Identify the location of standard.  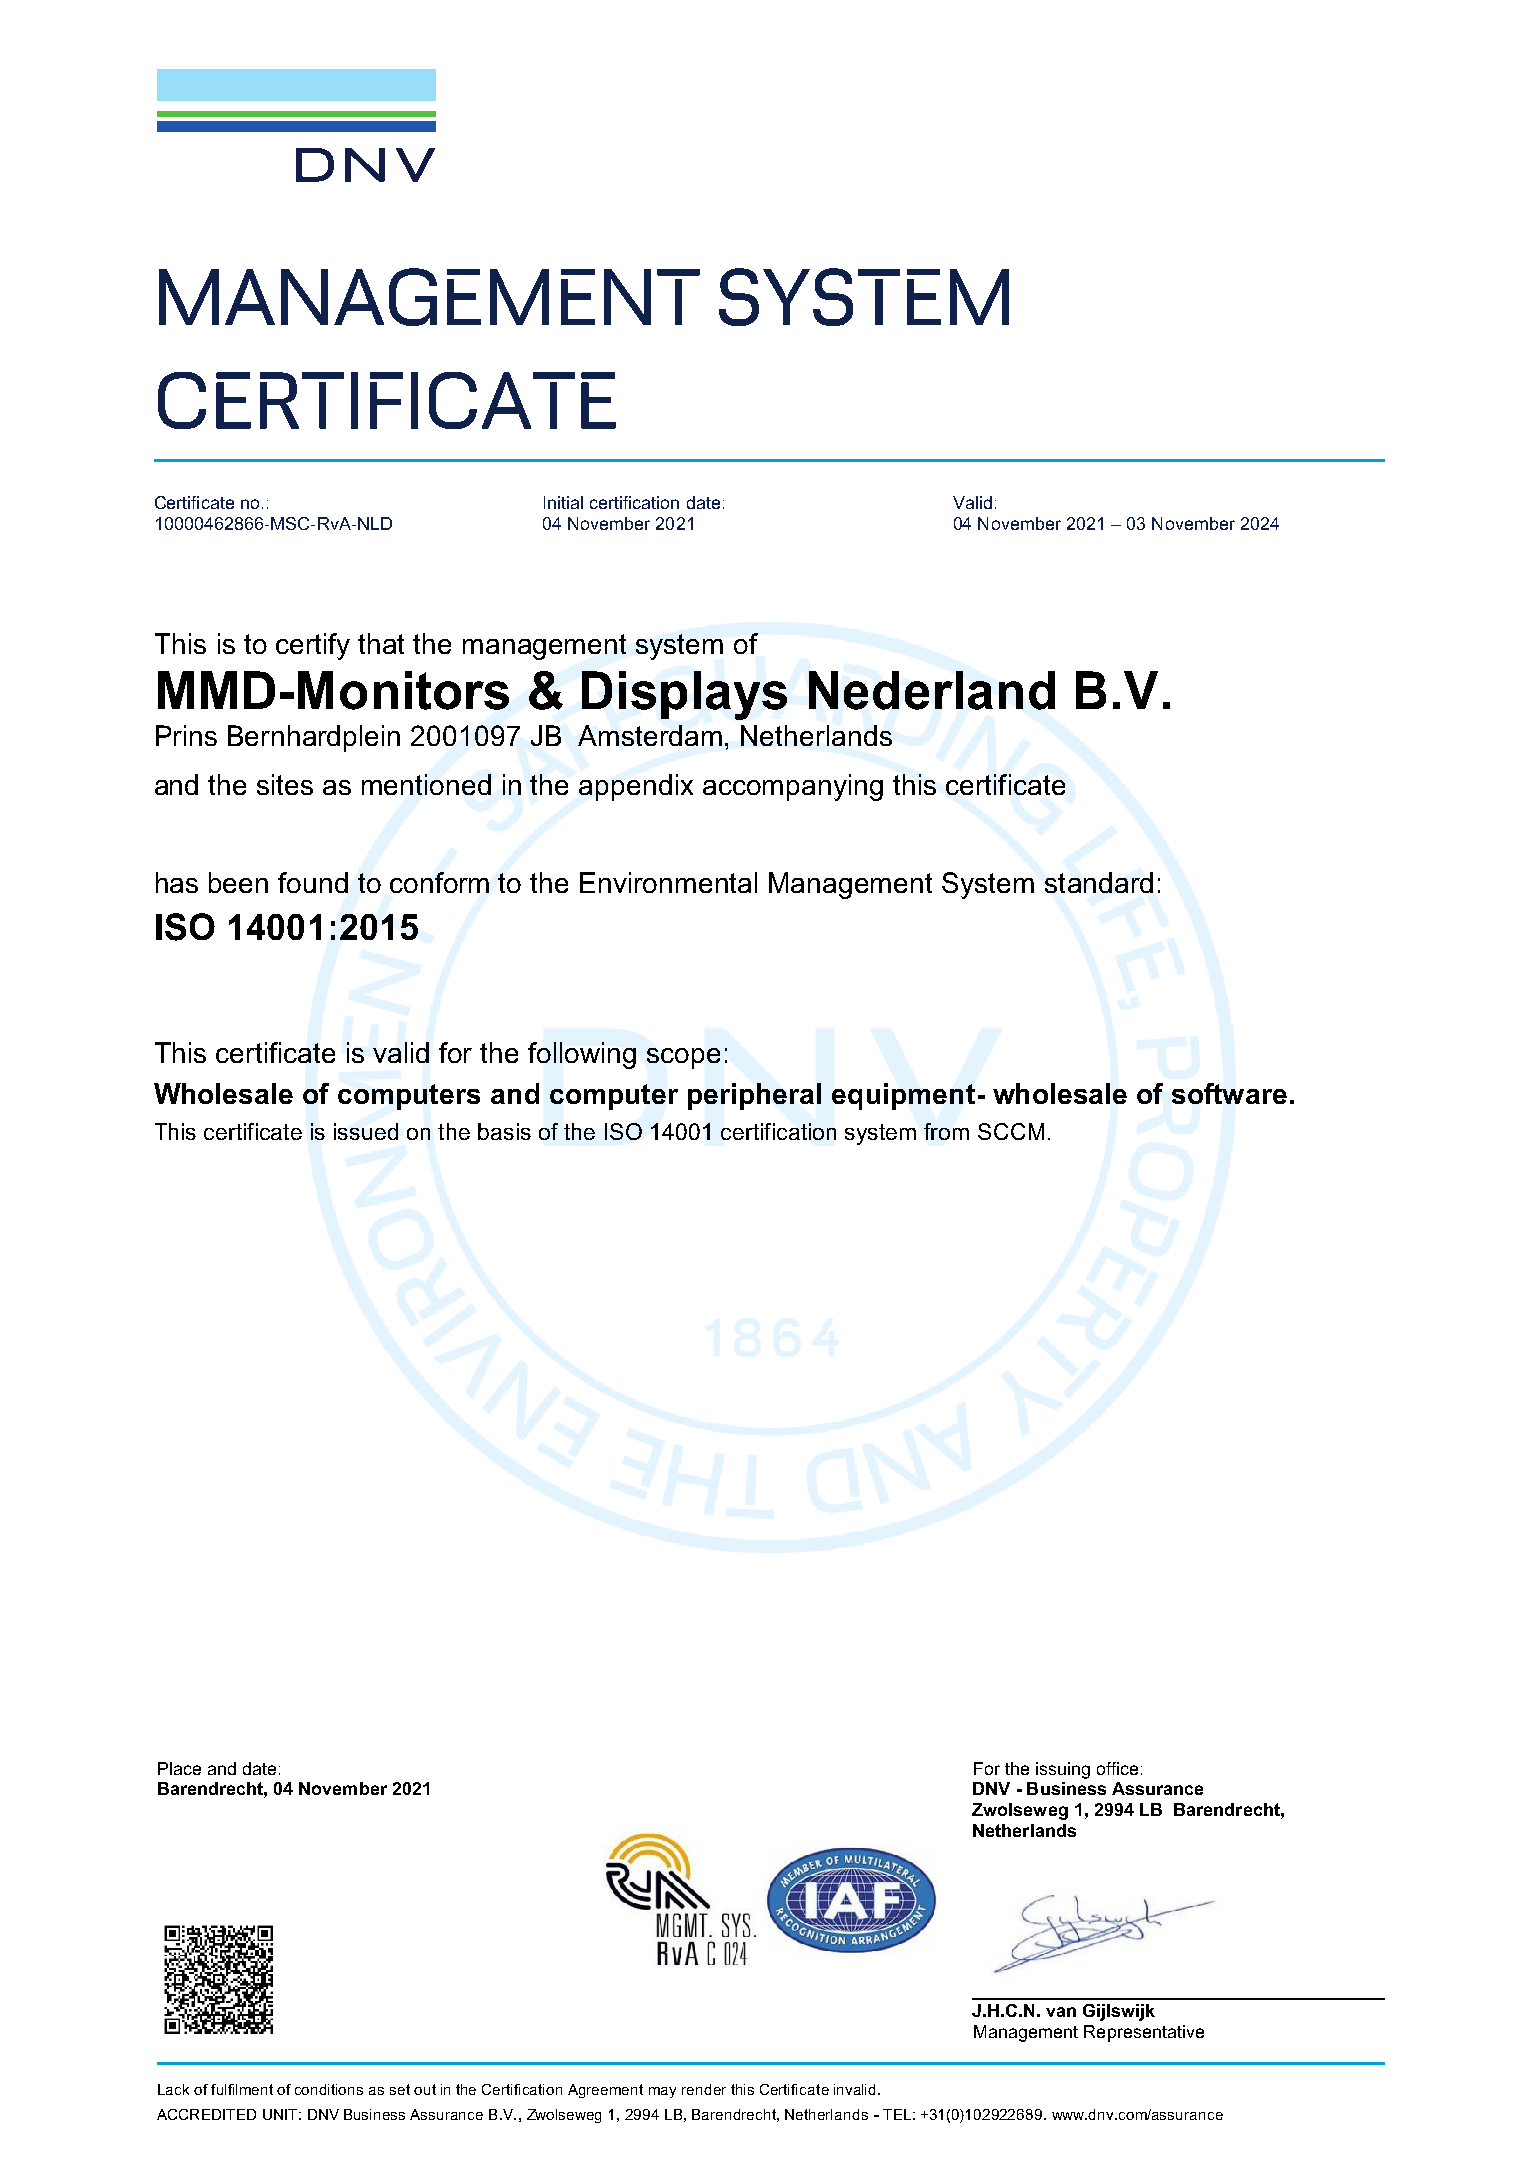
(1099, 882).
